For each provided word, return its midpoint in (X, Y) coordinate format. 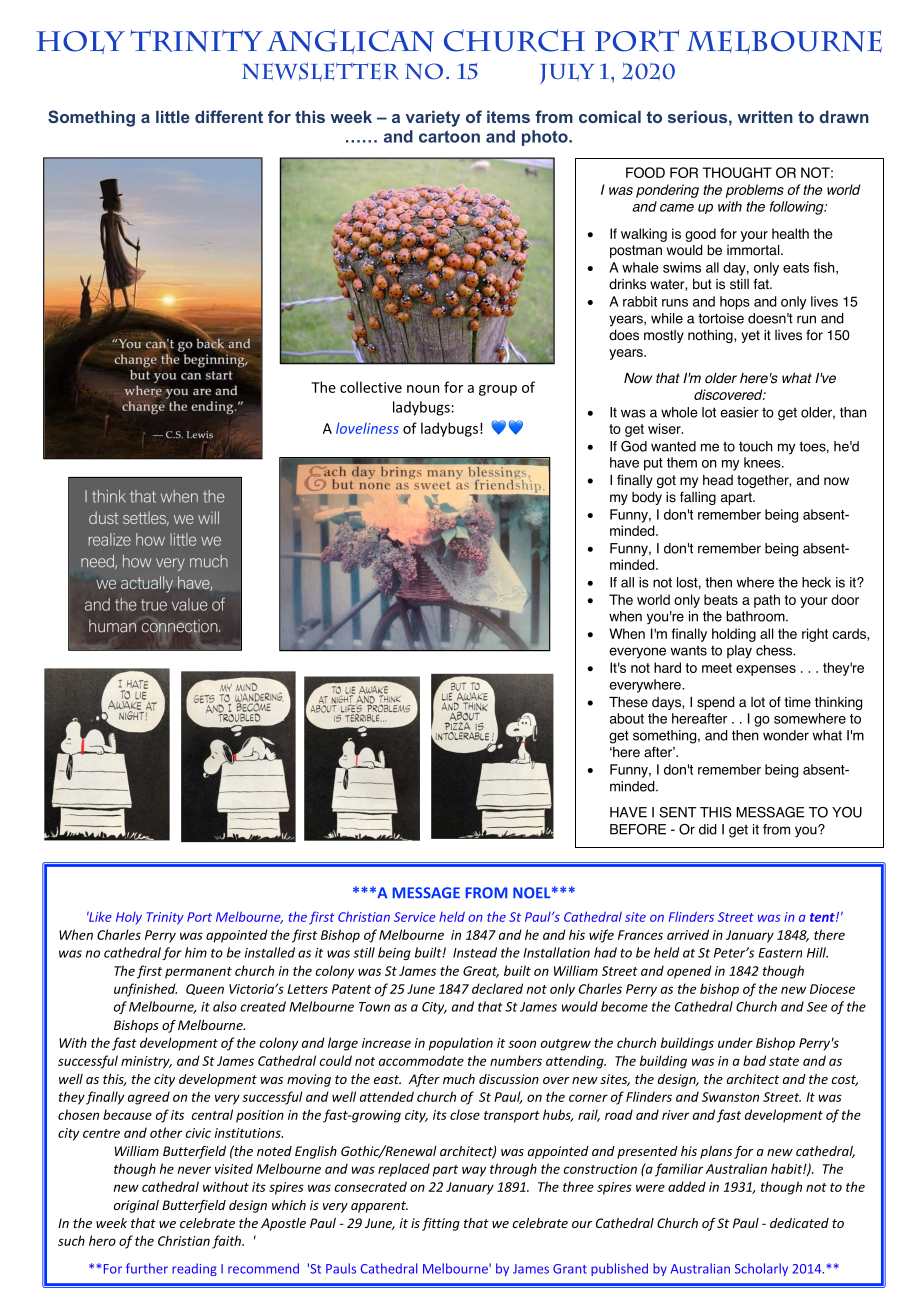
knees (763, 462)
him (196, 952)
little (173, 116)
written (765, 116)
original (136, 1206)
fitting (441, 1224)
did (708, 829)
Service (415, 917)
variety (433, 118)
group (498, 390)
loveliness (367, 428)
